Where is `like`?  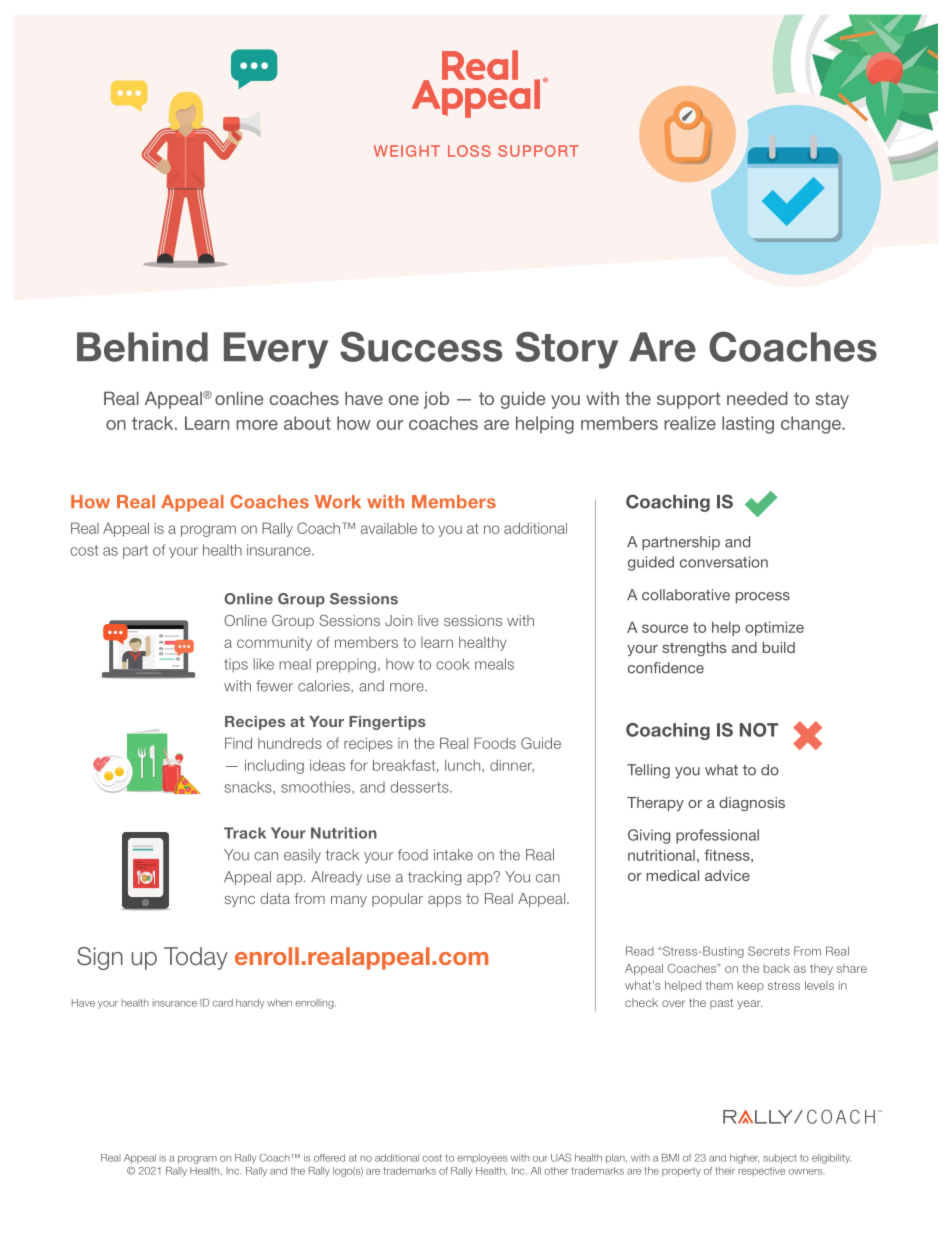 like is located at coordinates (263, 664).
